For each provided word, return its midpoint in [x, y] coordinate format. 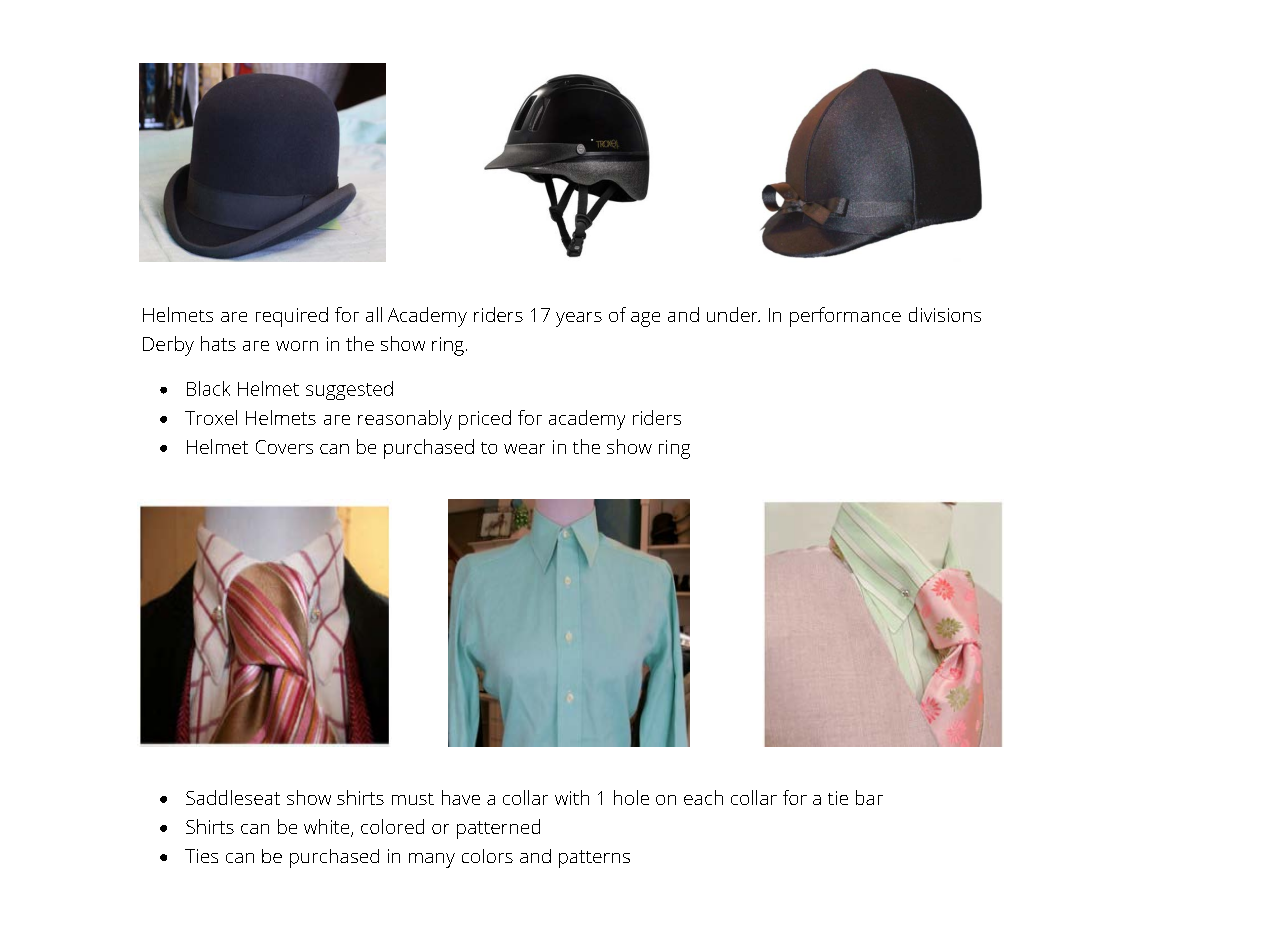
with [572, 797]
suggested [349, 390]
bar [869, 797]
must [413, 799]
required [292, 317]
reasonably [405, 420]
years [579, 319]
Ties [201, 856]
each [703, 797]
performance [845, 317]
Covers [284, 447]
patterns [594, 859]
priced [485, 420]
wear [524, 449]
